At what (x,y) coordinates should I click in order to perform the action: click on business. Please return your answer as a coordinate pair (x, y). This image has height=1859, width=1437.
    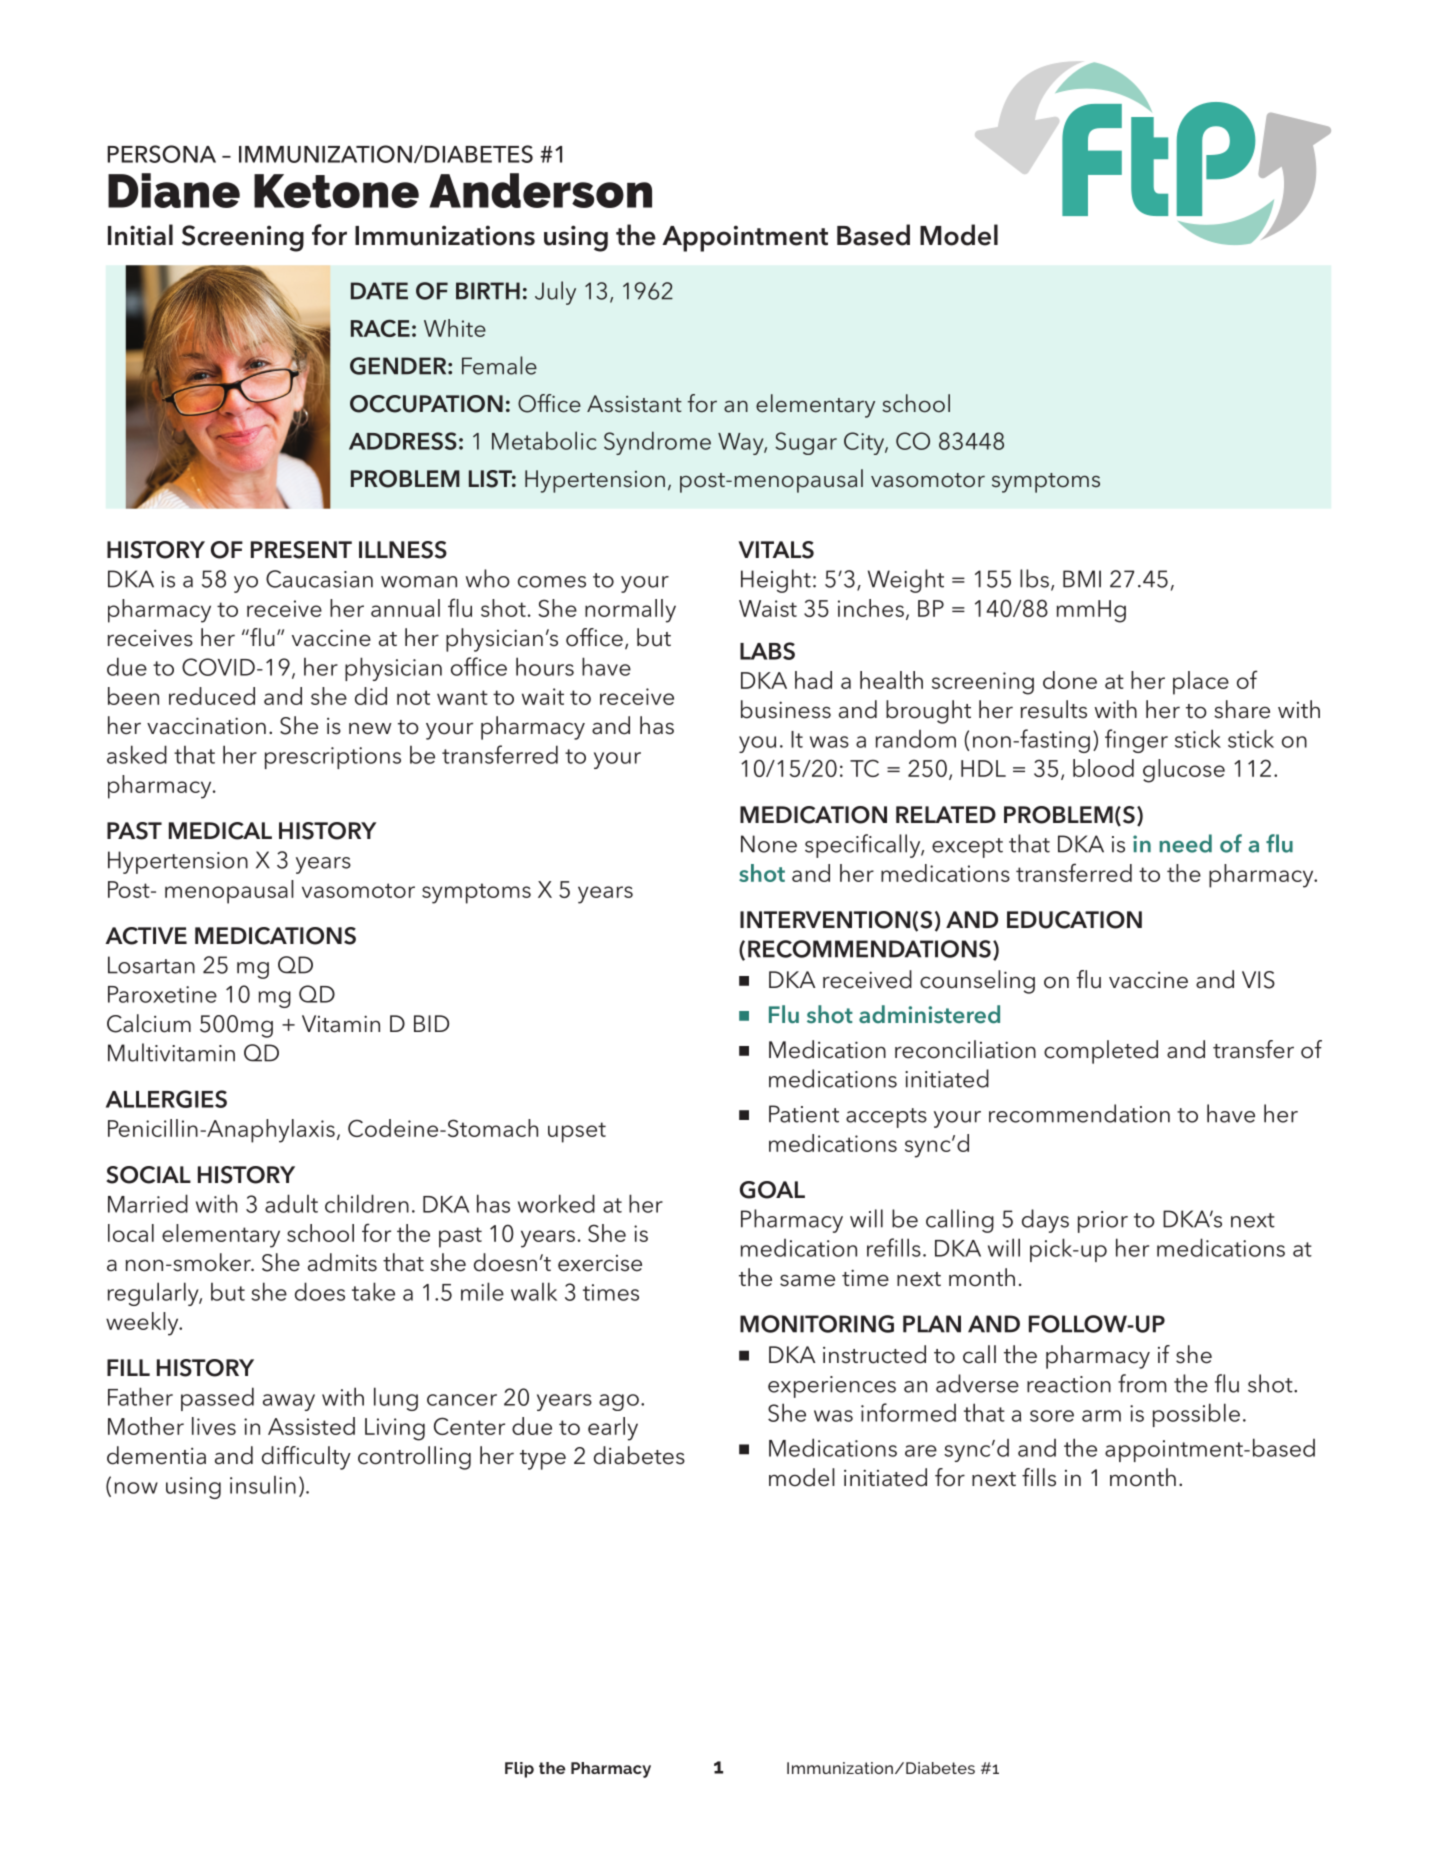
    Looking at the image, I should click on (786, 709).
